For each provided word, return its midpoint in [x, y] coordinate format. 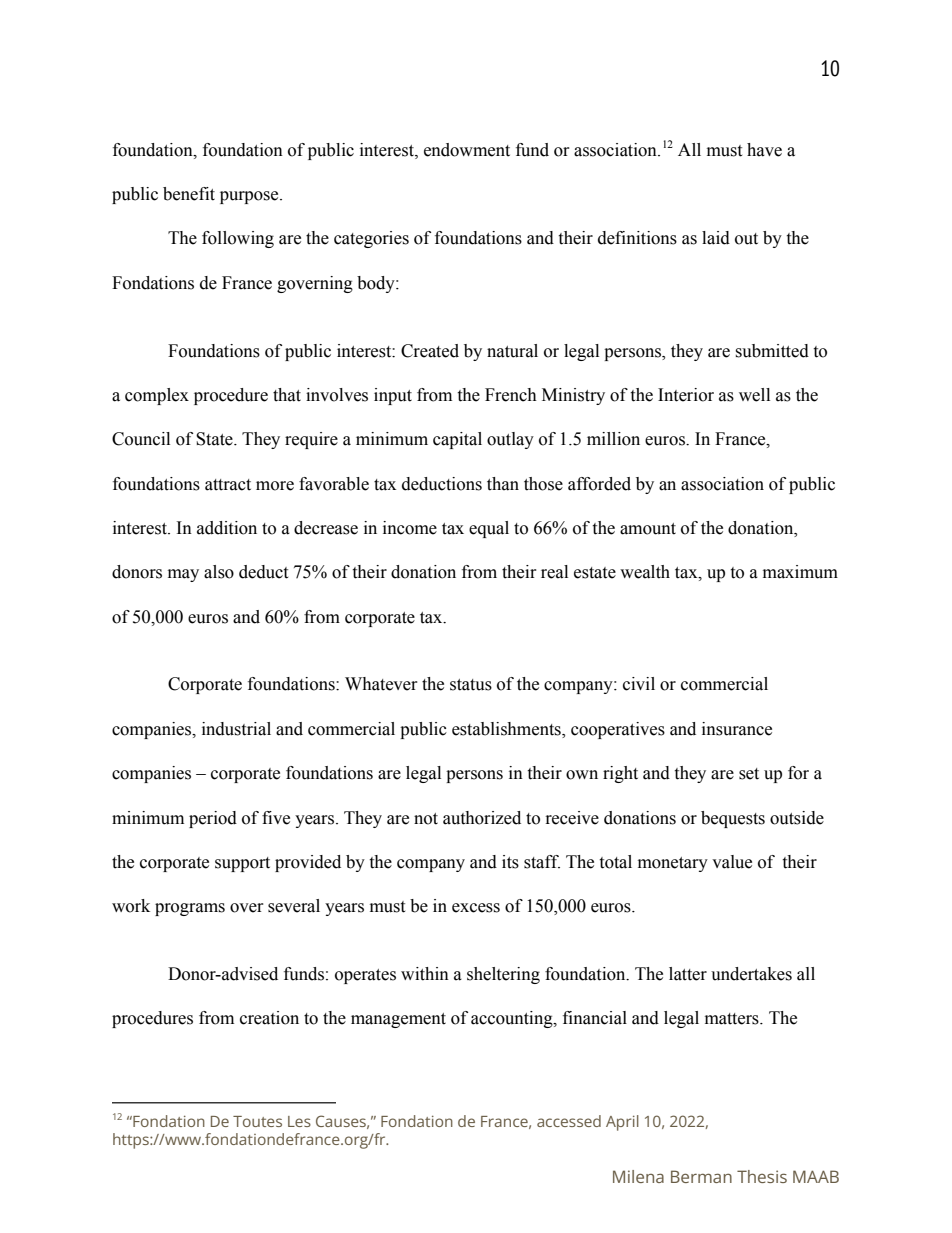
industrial [236, 729]
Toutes [257, 1121]
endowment [467, 150]
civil [639, 684]
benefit [189, 194]
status [471, 685]
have [764, 150]
